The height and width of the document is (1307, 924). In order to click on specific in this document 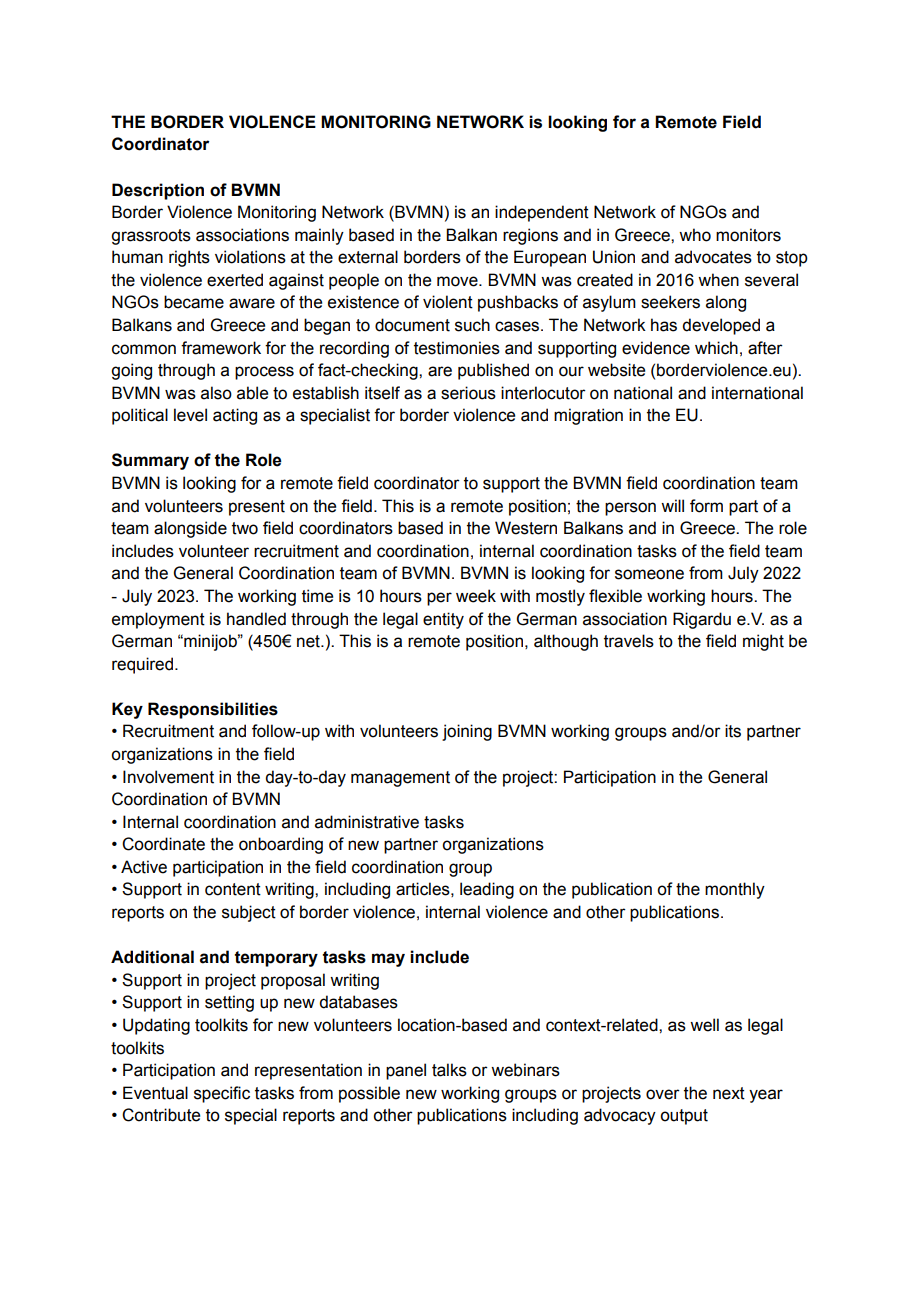, I will do `click(222, 1094)`.
